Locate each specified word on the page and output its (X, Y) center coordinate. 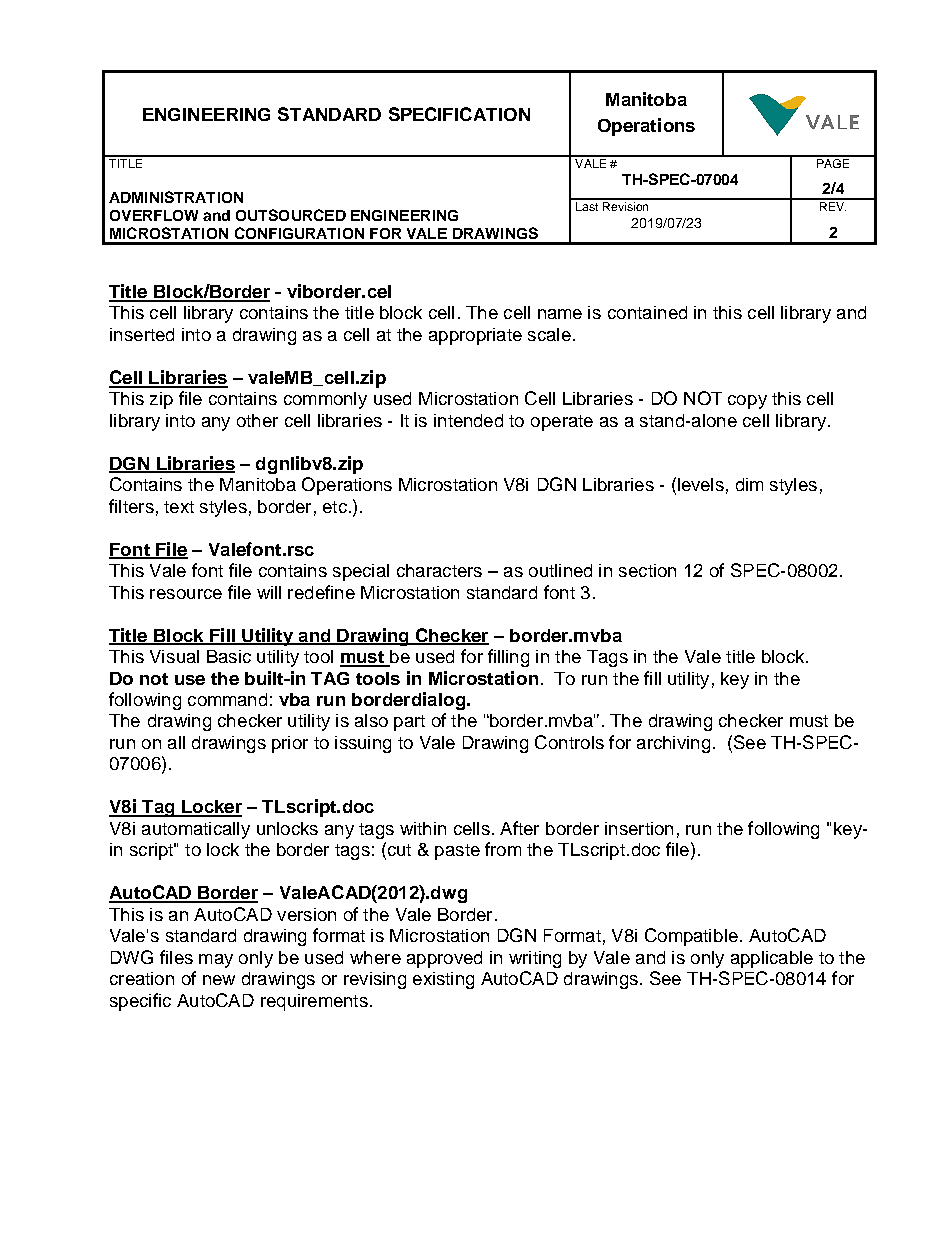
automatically (196, 830)
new (219, 980)
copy (747, 402)
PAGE (832, 162)
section (647, 570)
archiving (673, 744)
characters (439, 570)
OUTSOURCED (291, 215)
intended (468, 420)
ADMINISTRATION (176, 197)
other (257, 420)
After (519, 828)
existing (443, 980)
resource (186, 594)
